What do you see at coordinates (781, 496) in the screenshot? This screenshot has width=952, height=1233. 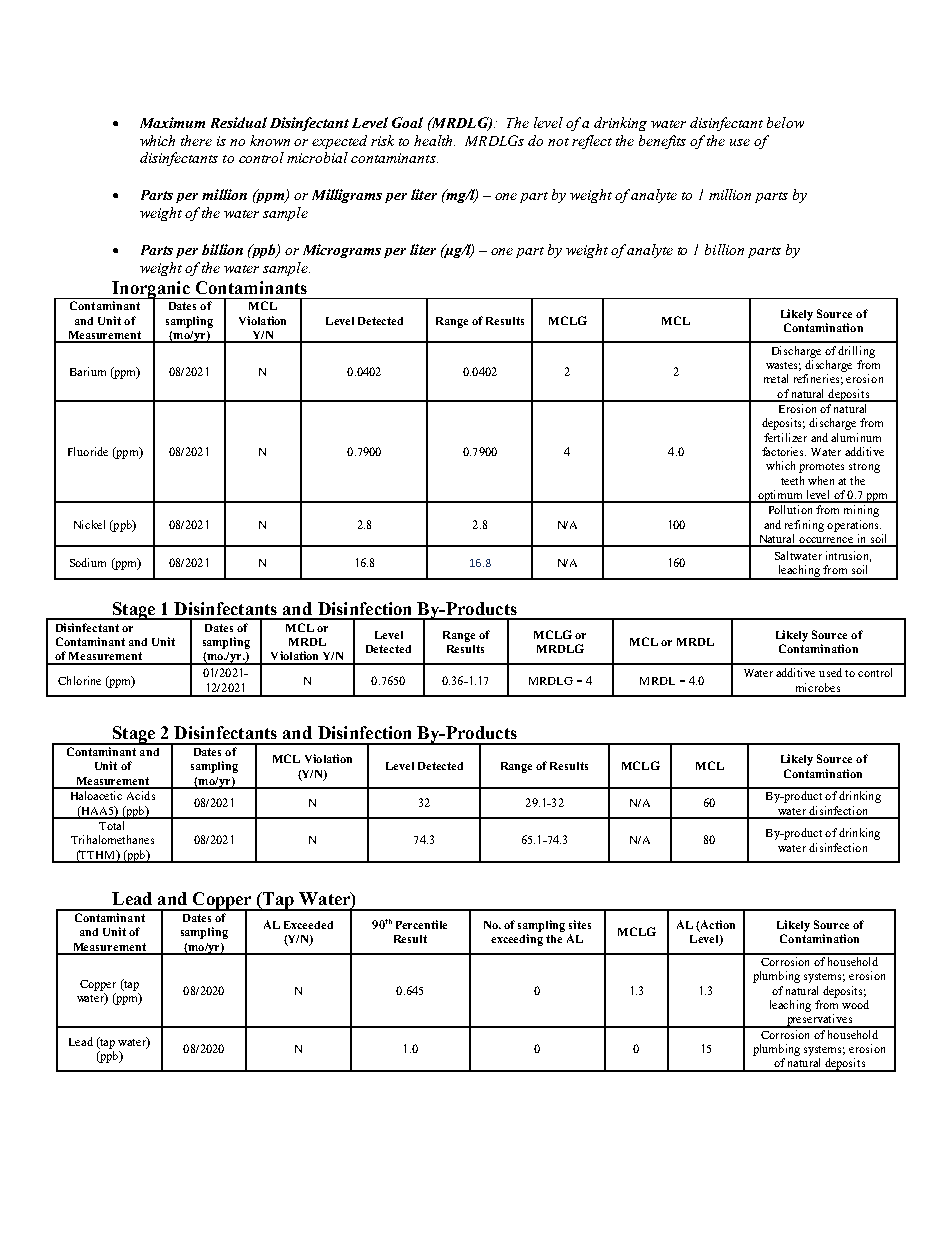 I see `optimum` at bounding box center [781, 496].
